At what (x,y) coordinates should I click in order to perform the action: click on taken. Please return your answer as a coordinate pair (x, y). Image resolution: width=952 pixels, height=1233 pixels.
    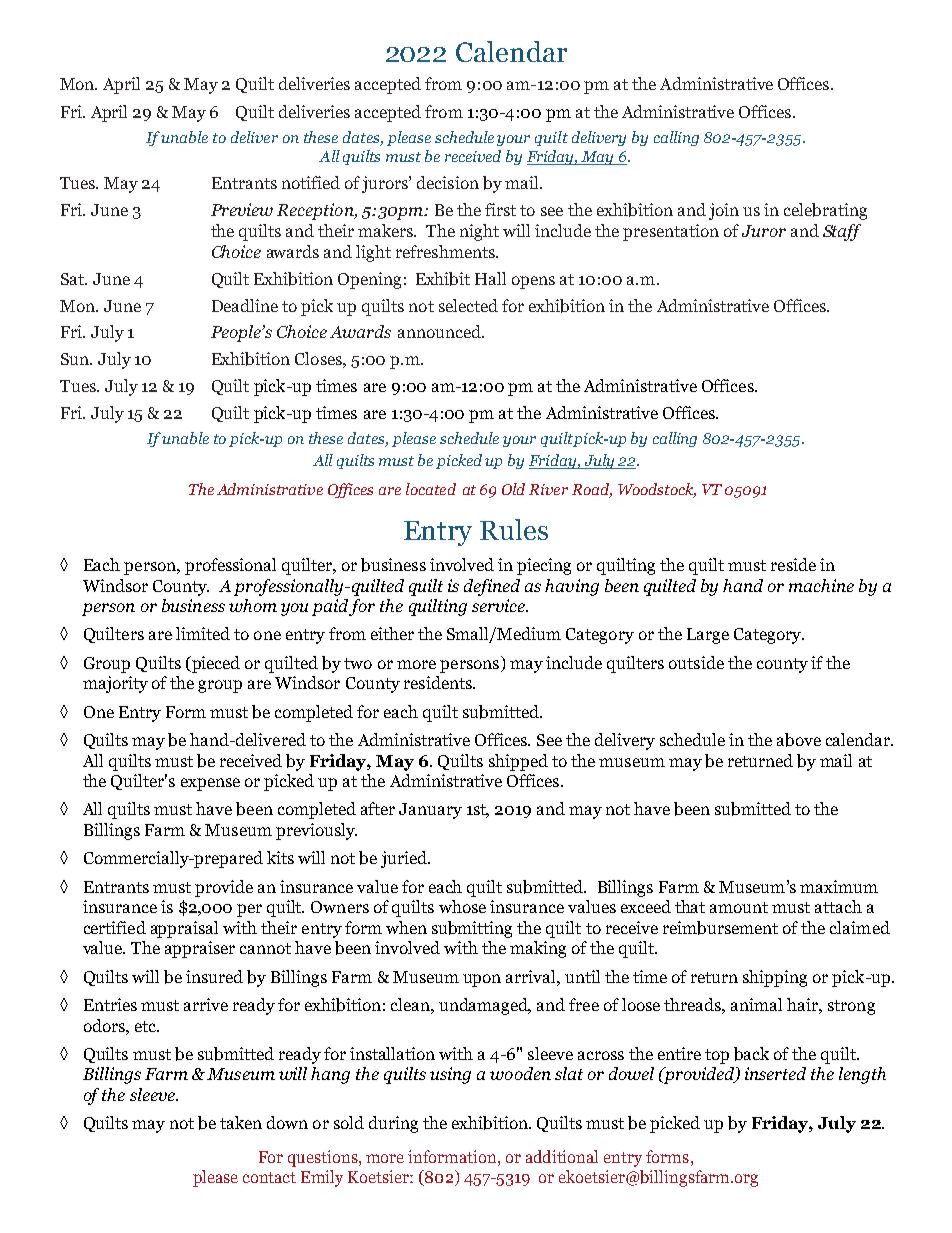
    Looking at the image, I should click on (241, 1122).
